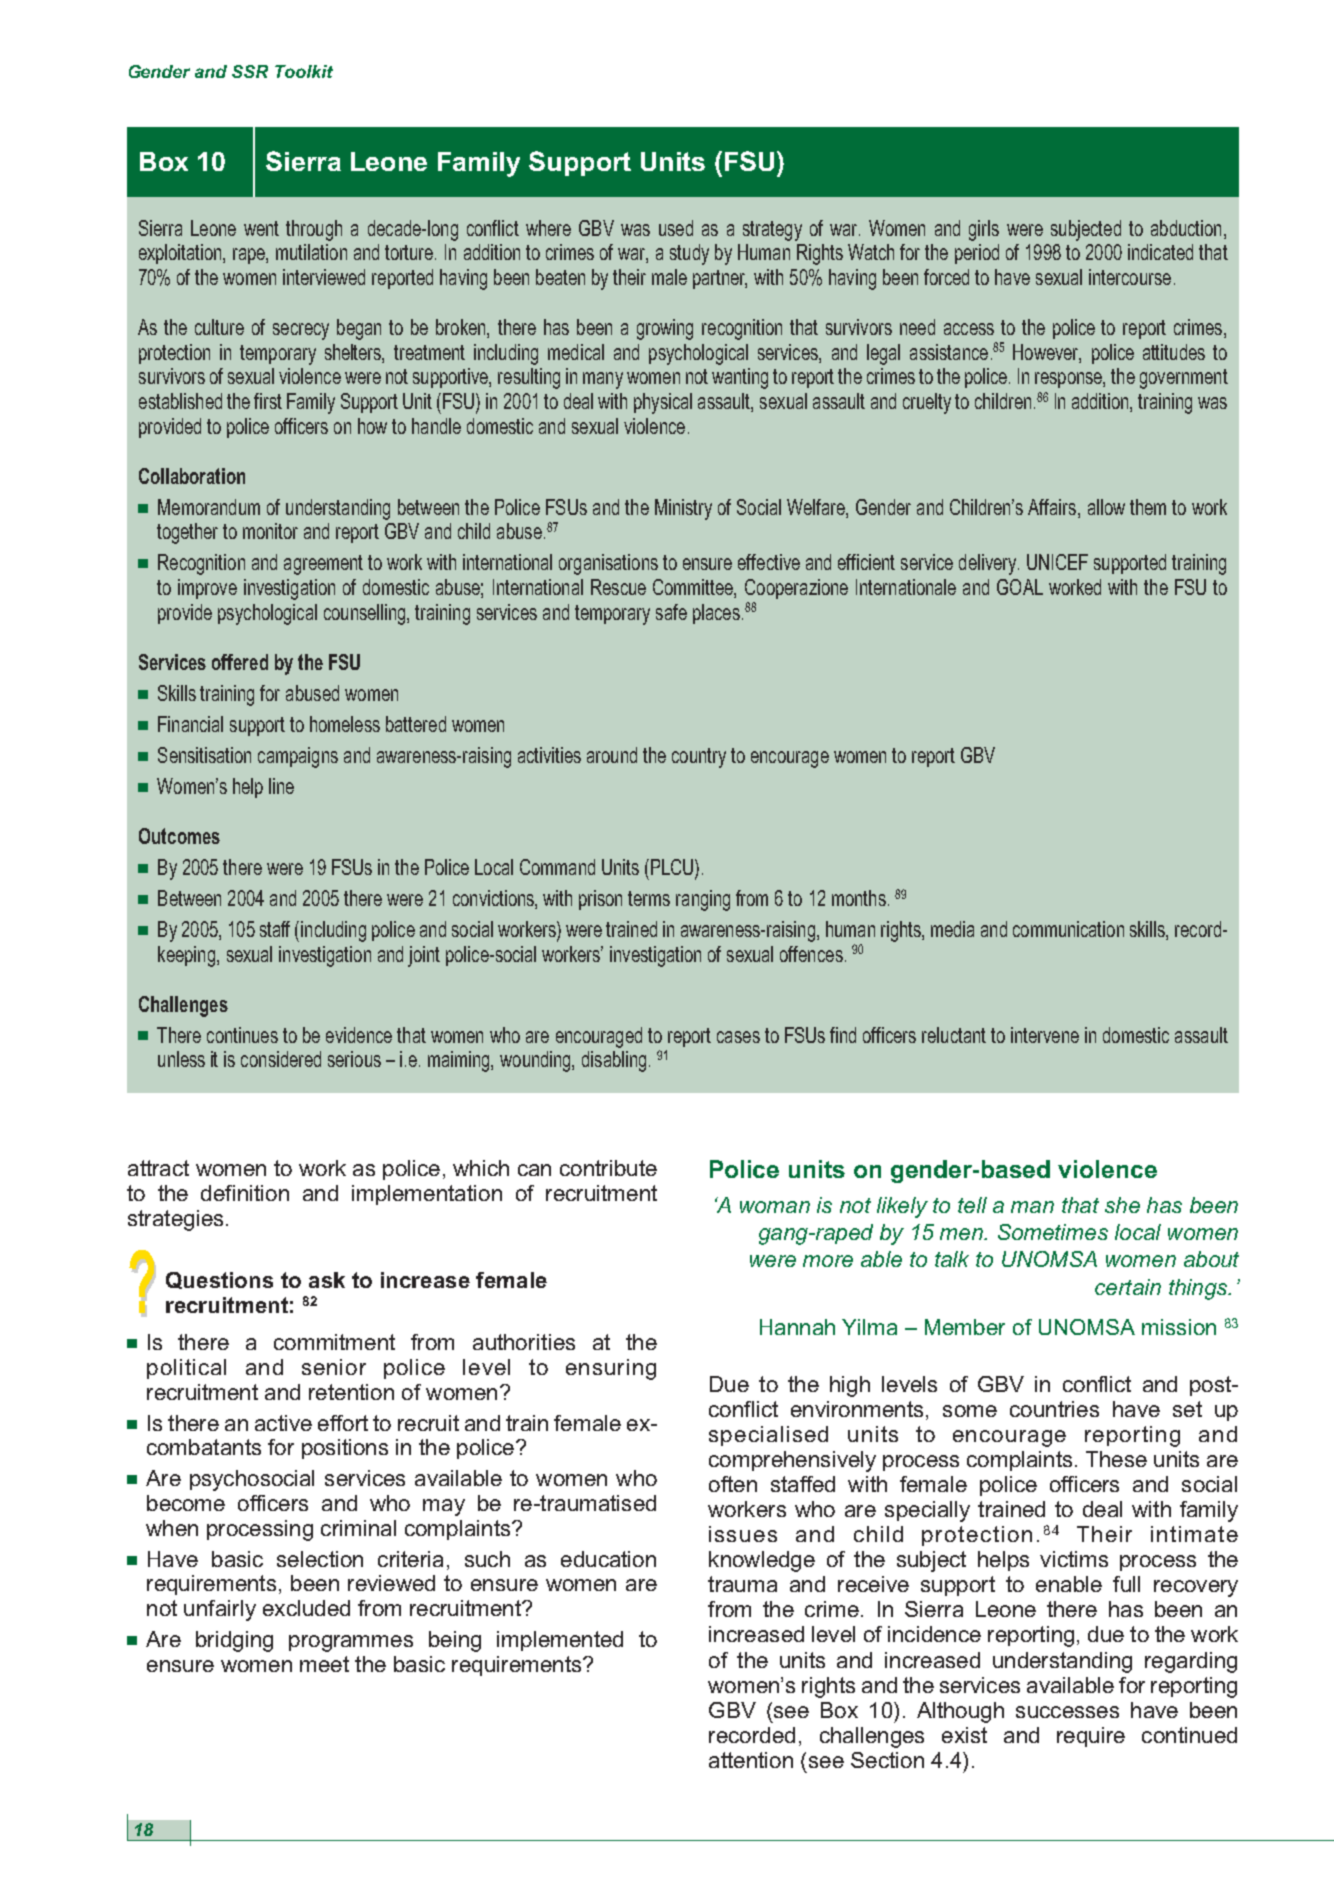 The width and height of the screenshot is (1334, 1887). I want to click on certain, so click(1128, 1287).
